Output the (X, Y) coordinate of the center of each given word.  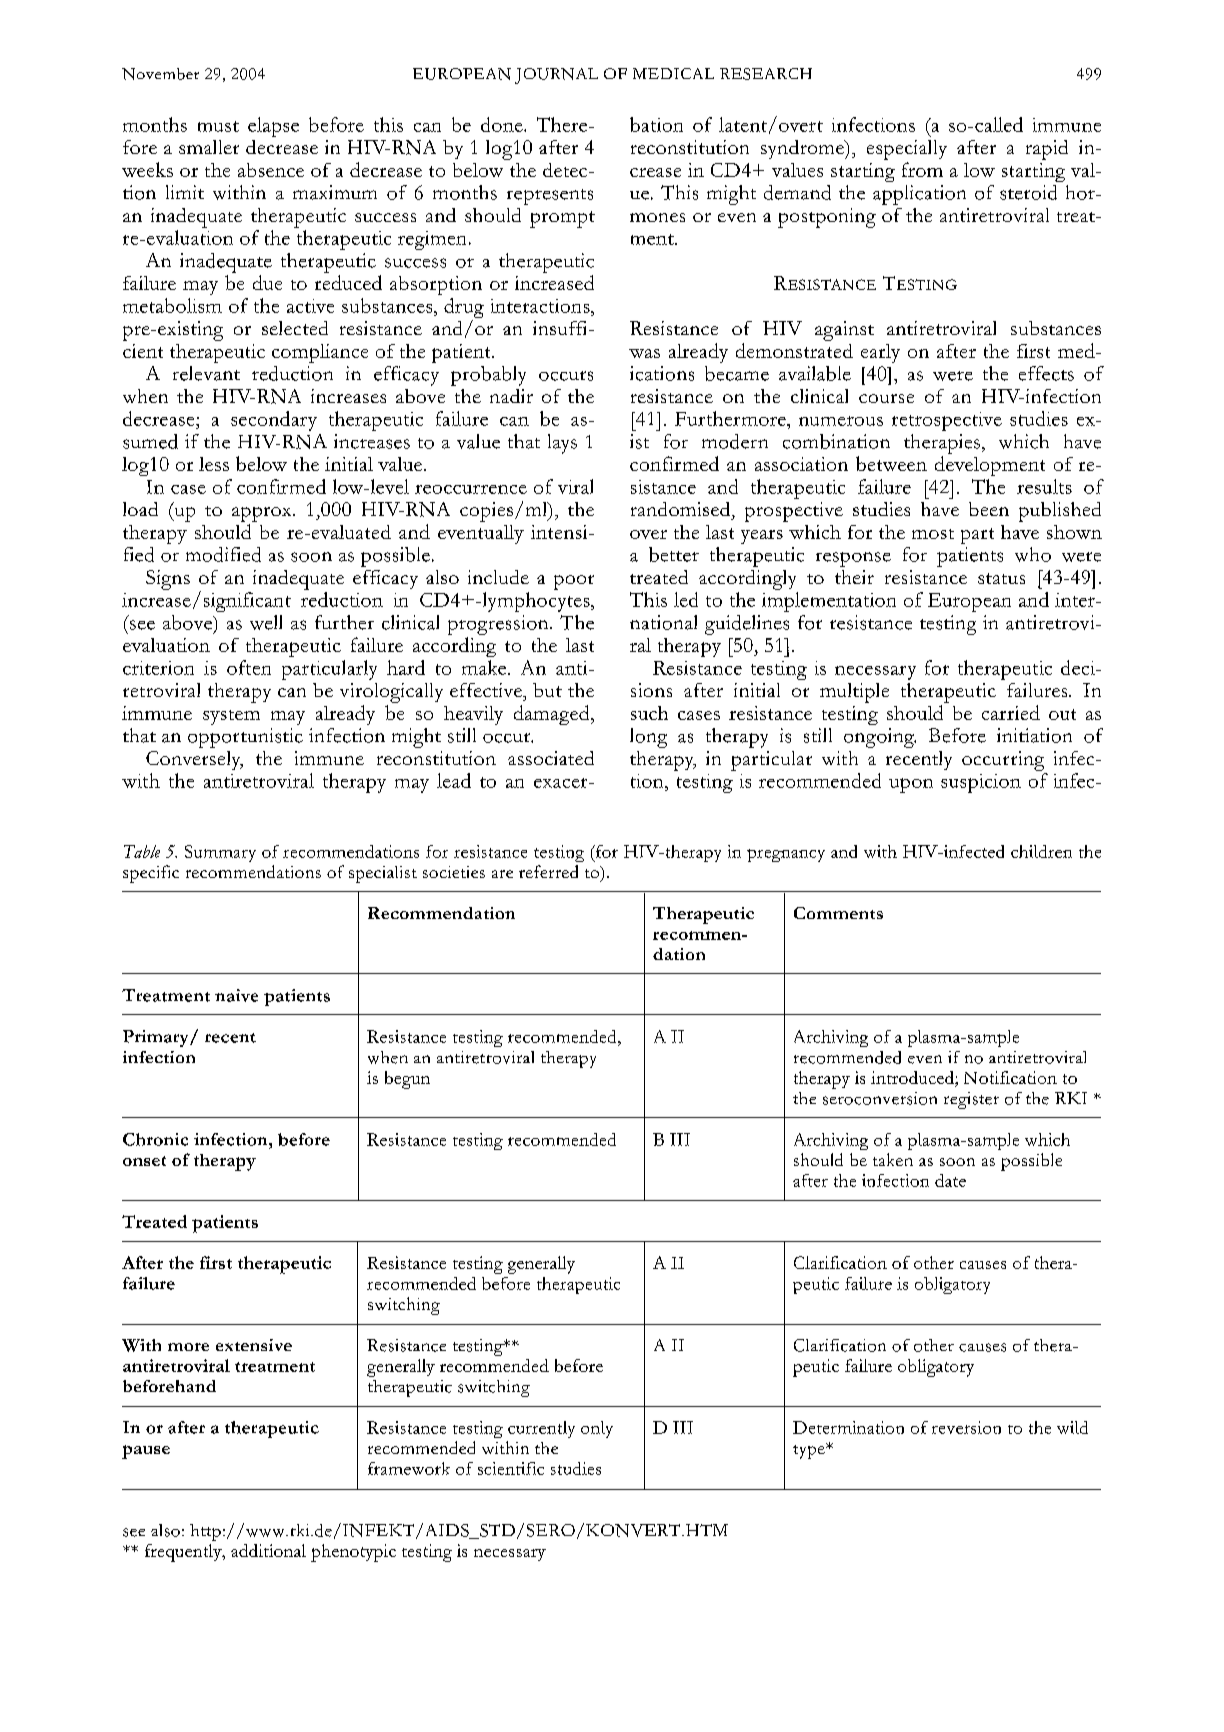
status (1001, 578)
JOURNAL (556, 76)
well (266, 622)
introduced (913, 1079)
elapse (273, 127)
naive (236, 995)
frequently (184, 1553)
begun (407, 1080)
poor (574, 582)
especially (907, 150)
